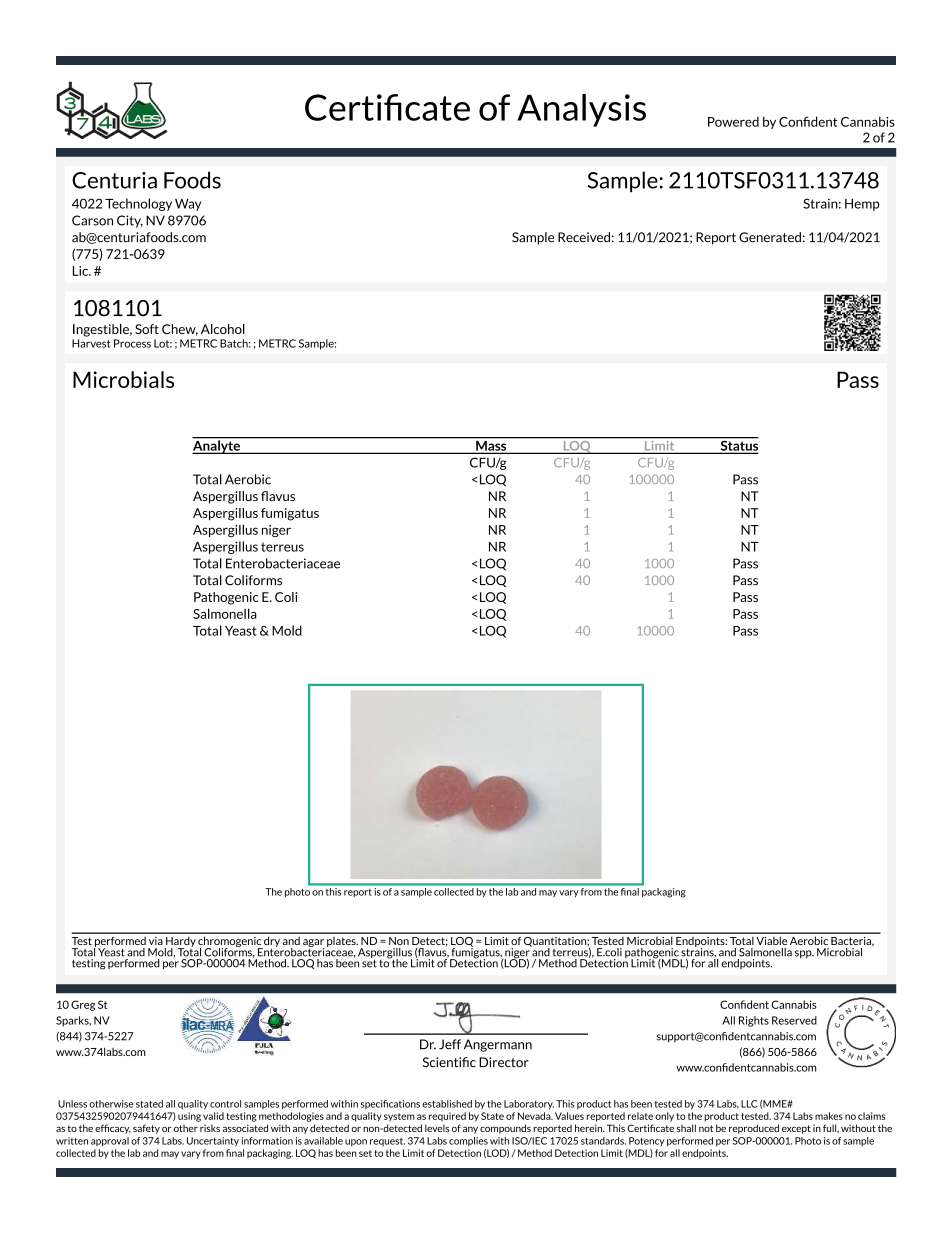 Image resolution: width=952 pixels, height=1233 pixels. Describe the element at coordinates (447, 1117) in the screenshot. I see `required` at that location.
